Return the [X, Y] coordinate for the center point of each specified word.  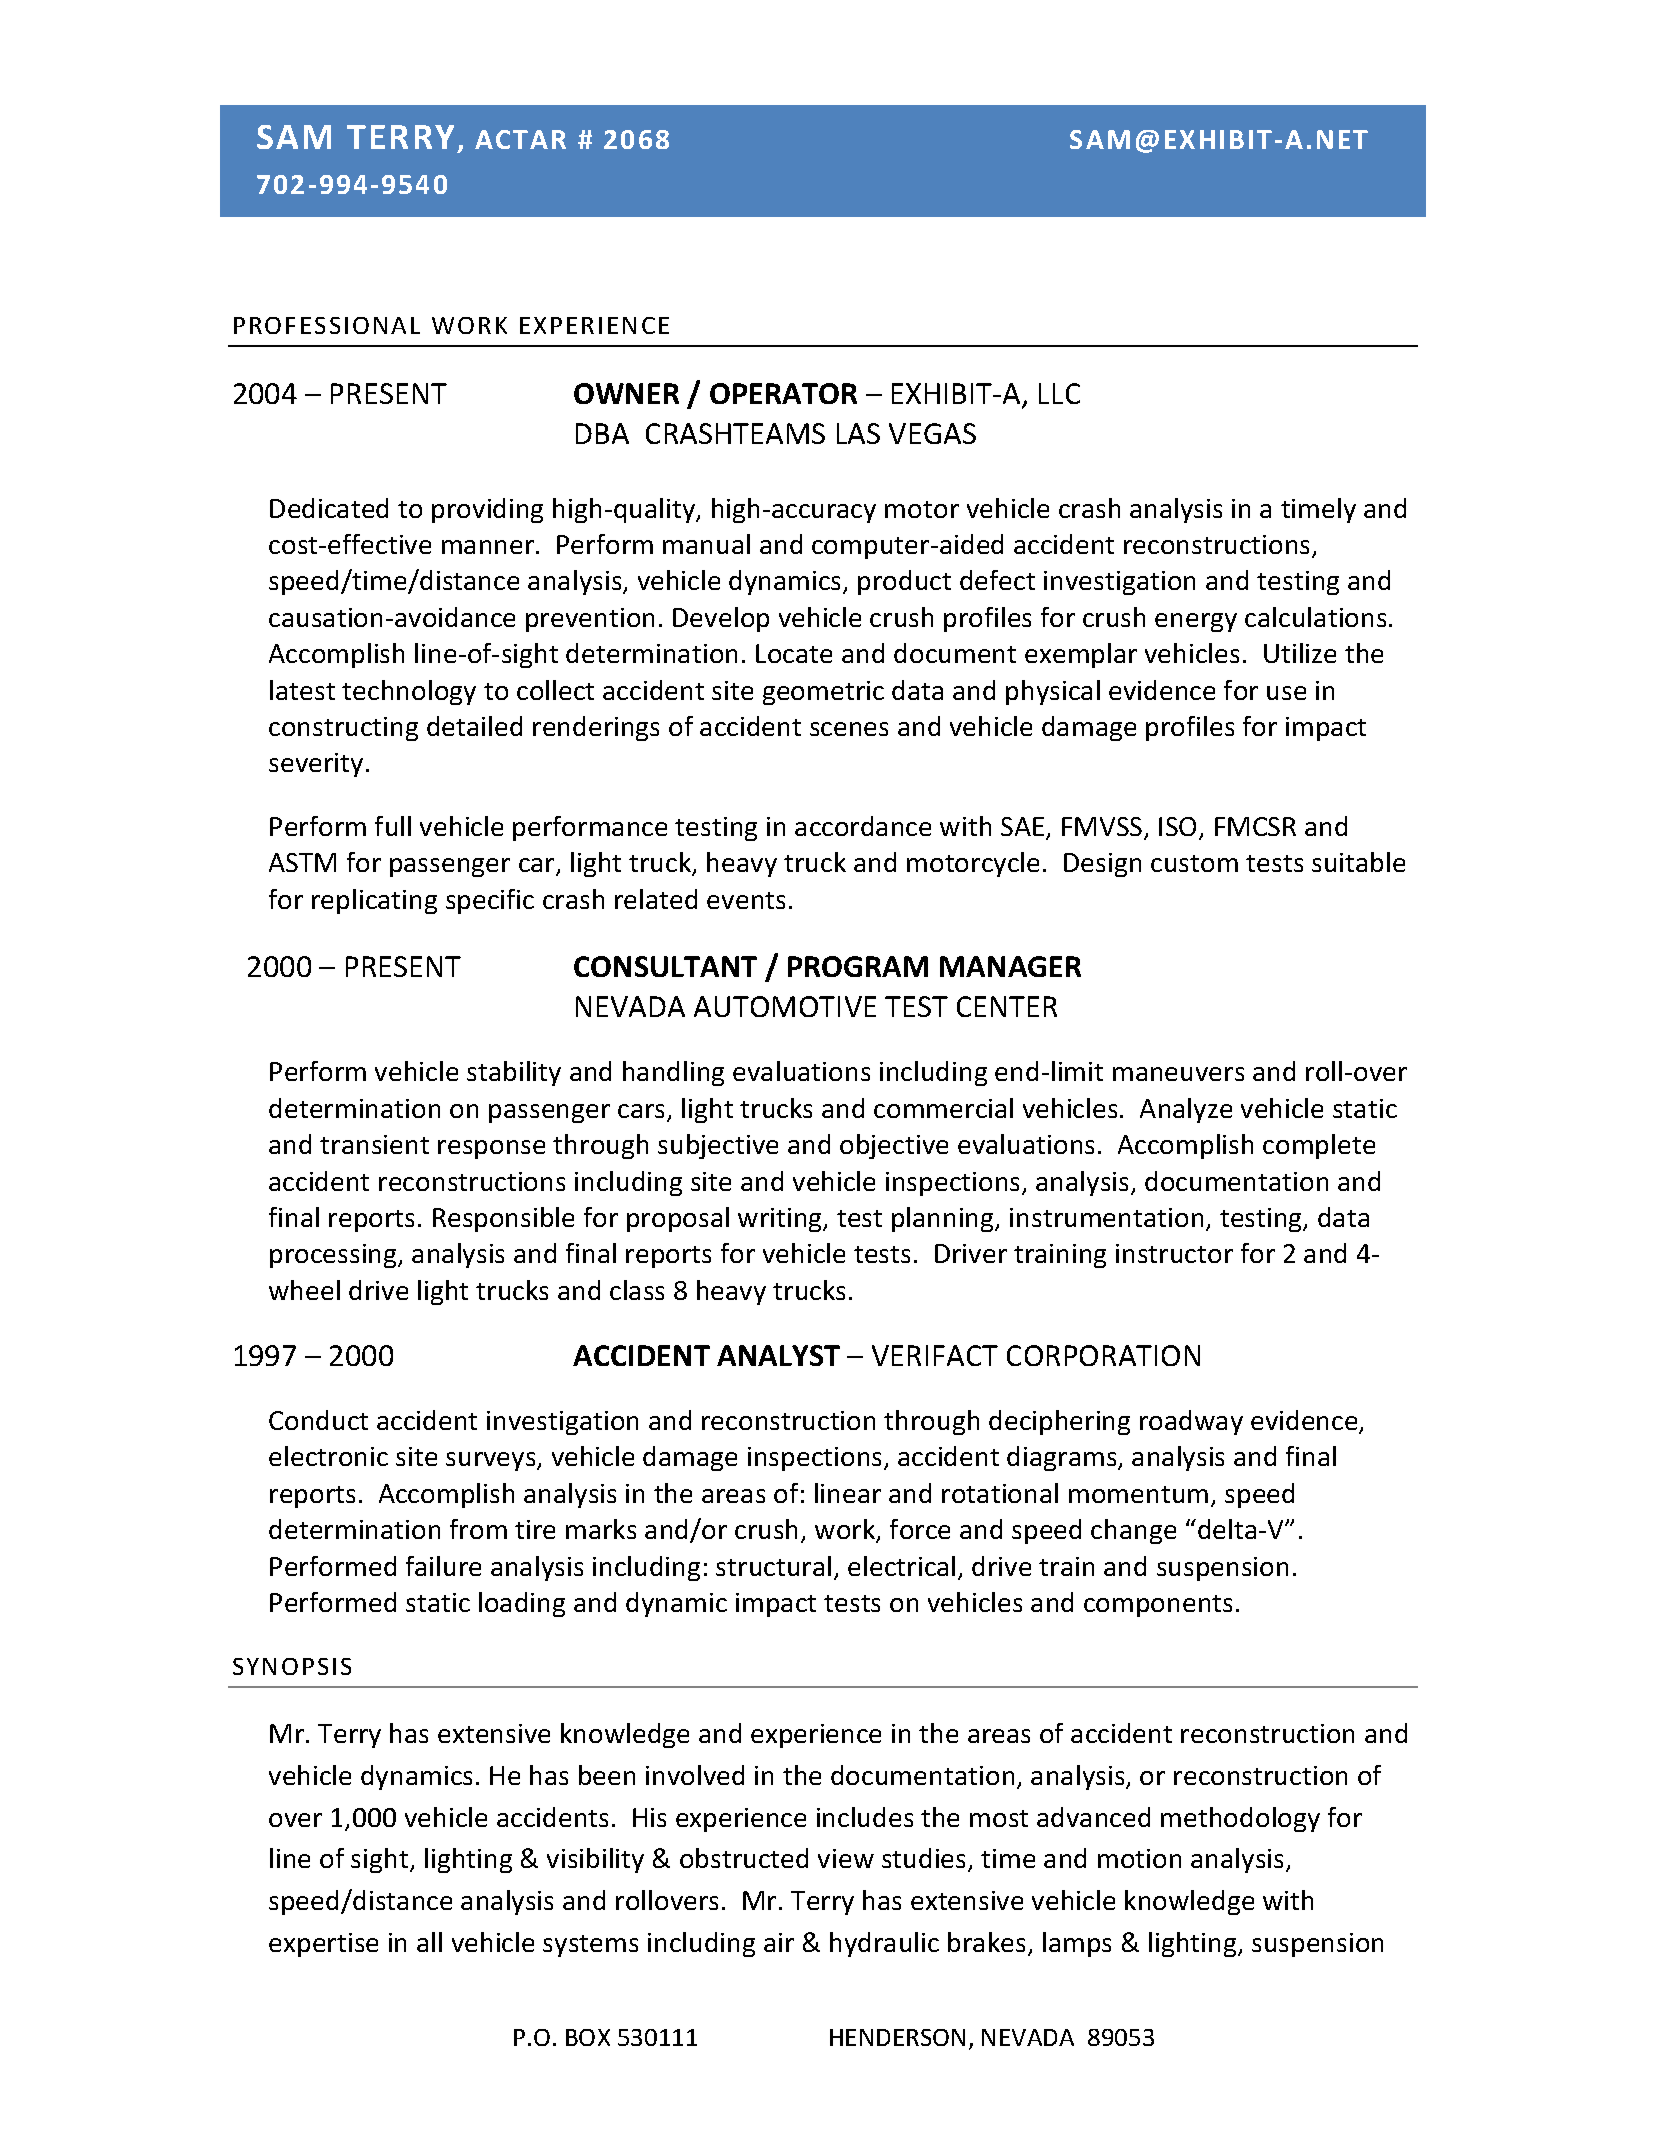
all [429, 1942]
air [779, 1942]
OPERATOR [783, 393]
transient [374, 1144]
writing [781, 1220]
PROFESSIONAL [327, 325]
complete [1319, 1146]
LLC [1059, 393]
